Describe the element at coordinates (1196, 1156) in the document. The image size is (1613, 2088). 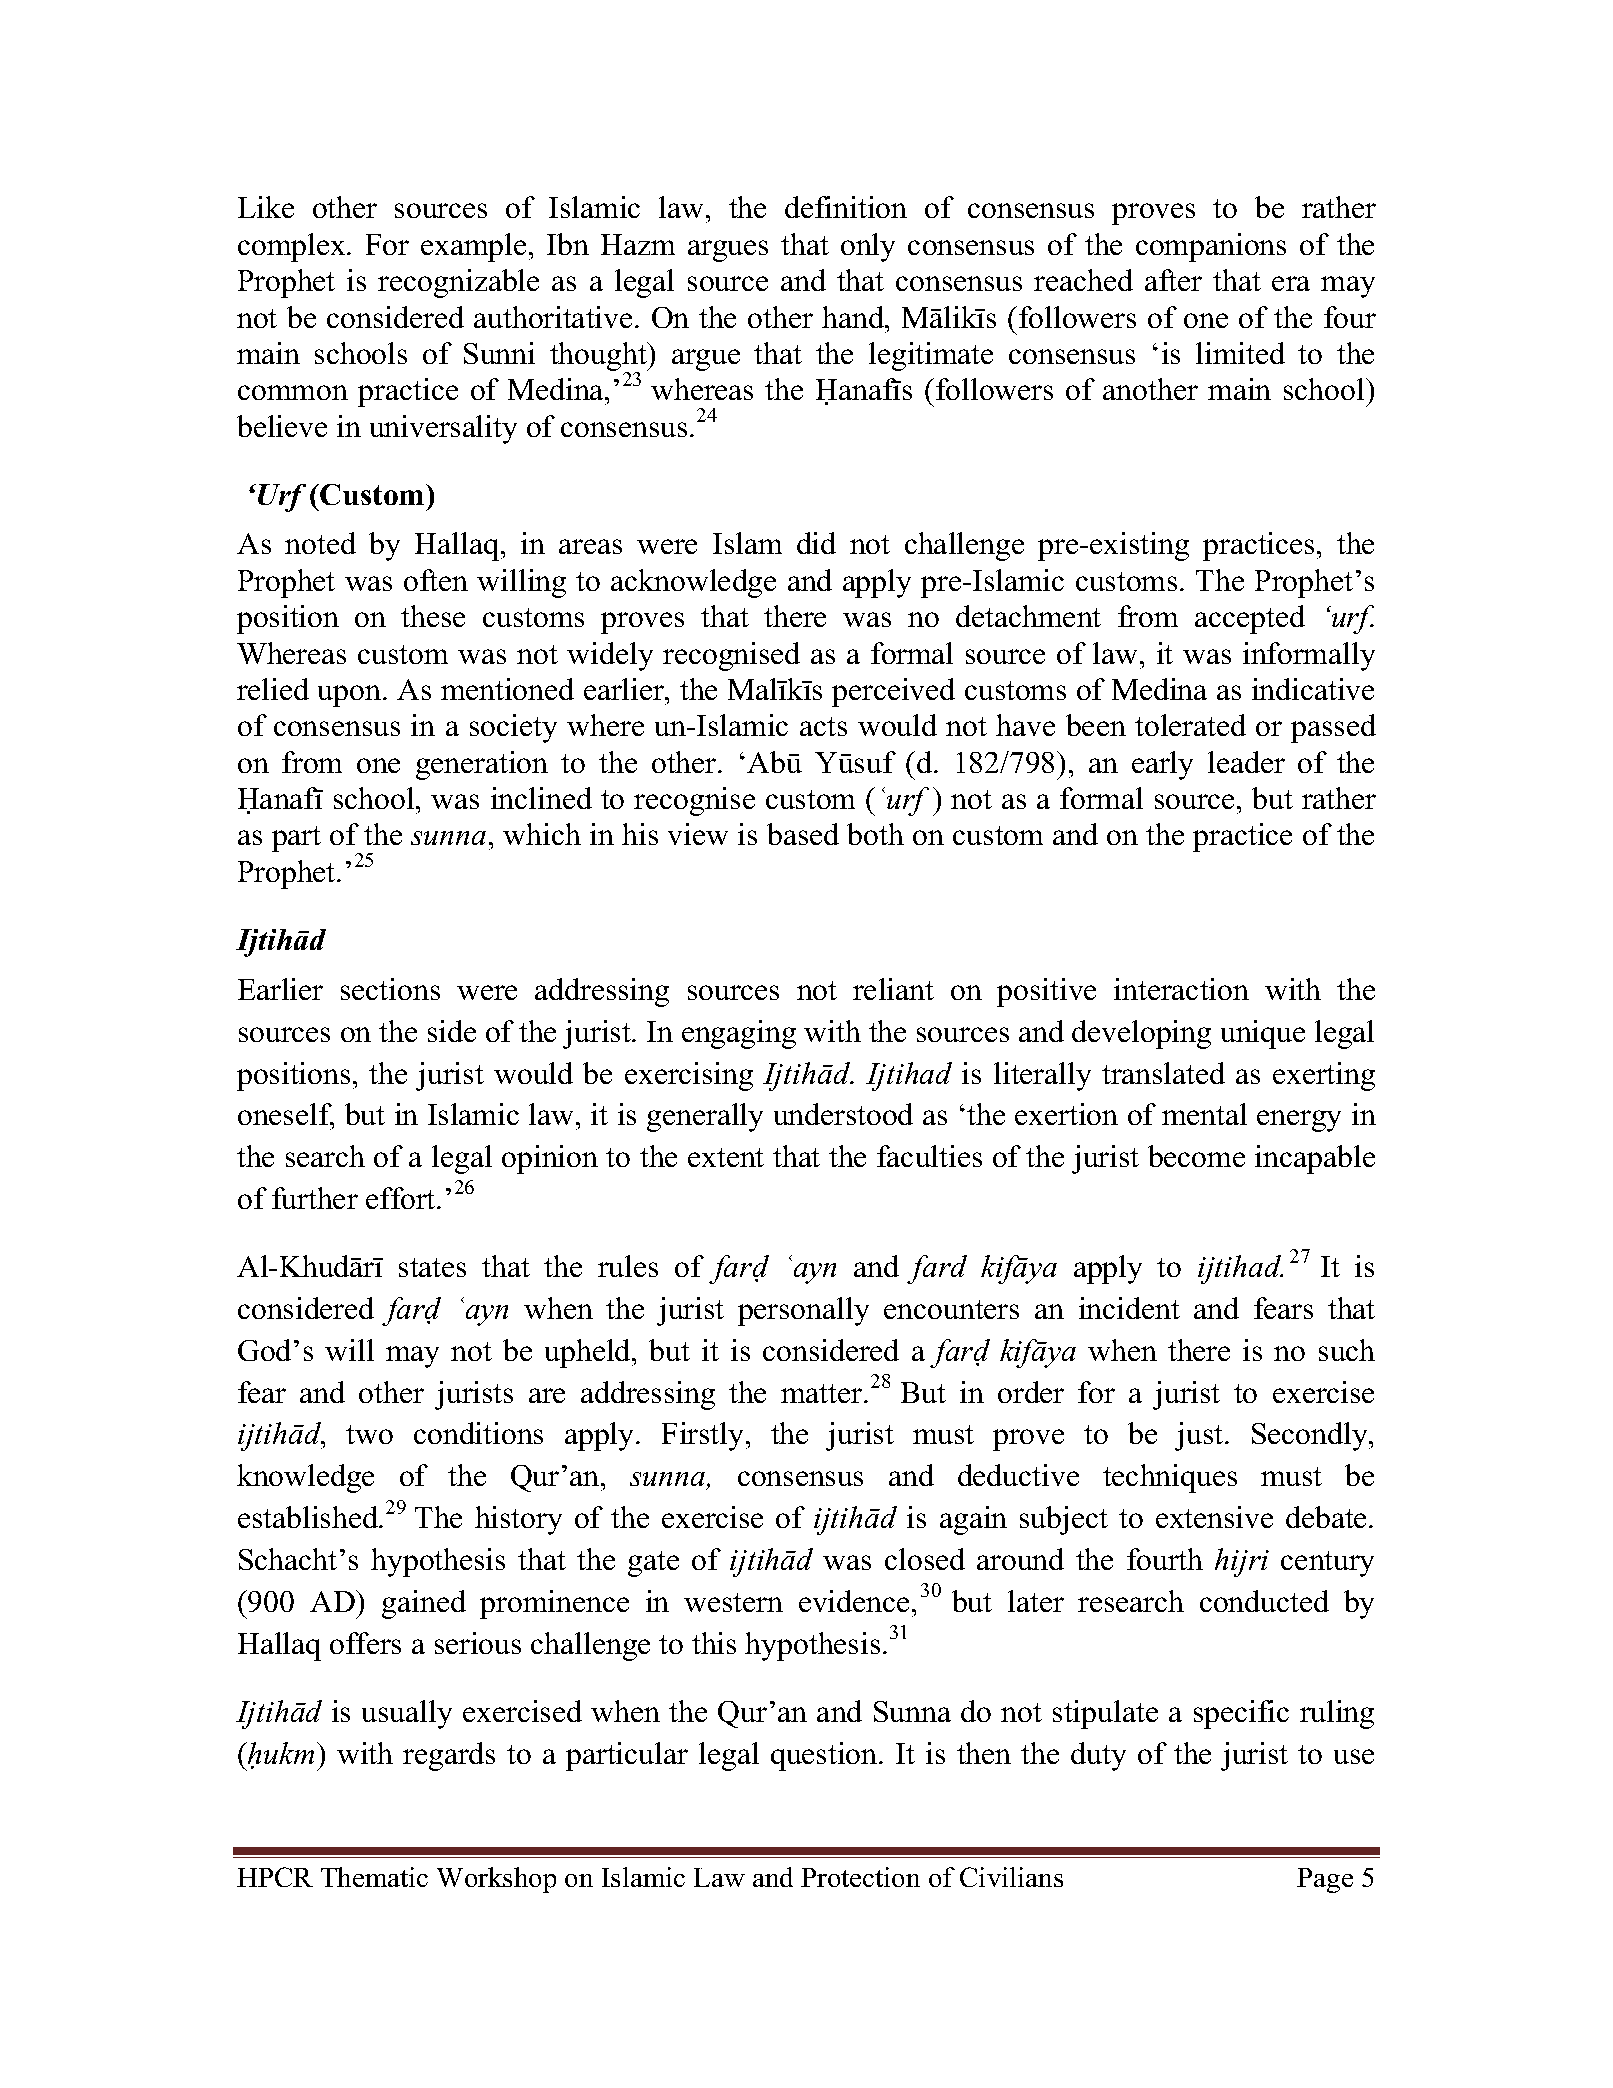
I see `become` at that location.
